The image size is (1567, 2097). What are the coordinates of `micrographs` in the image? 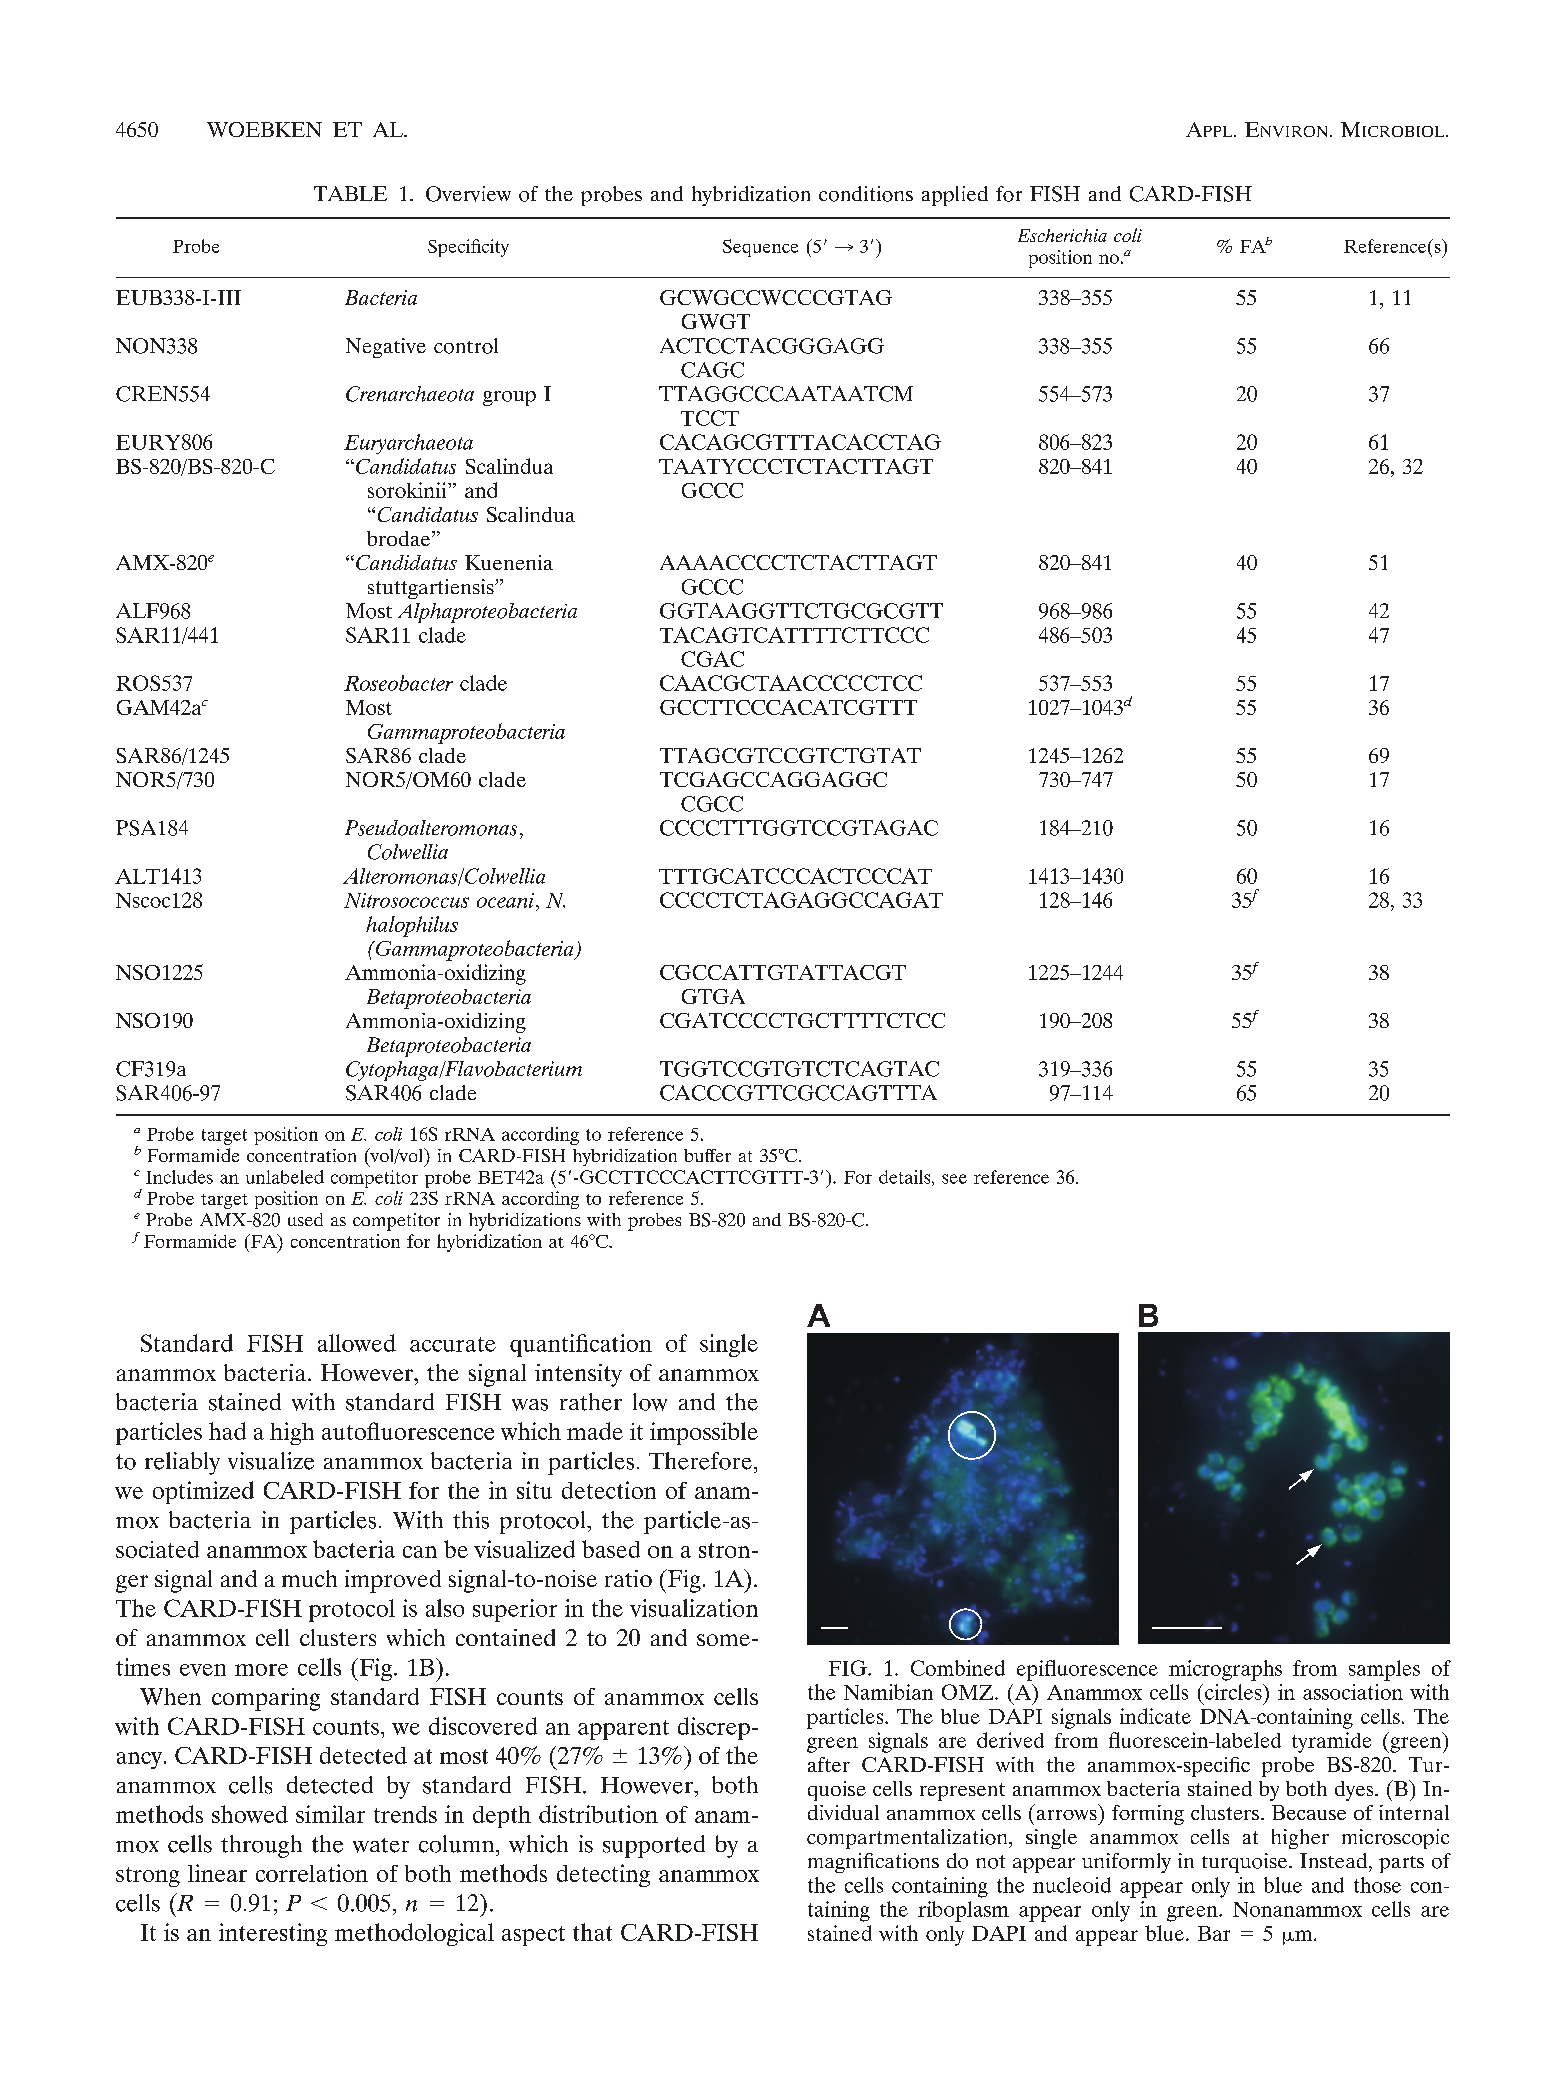 It's located at (1225, 1670).
